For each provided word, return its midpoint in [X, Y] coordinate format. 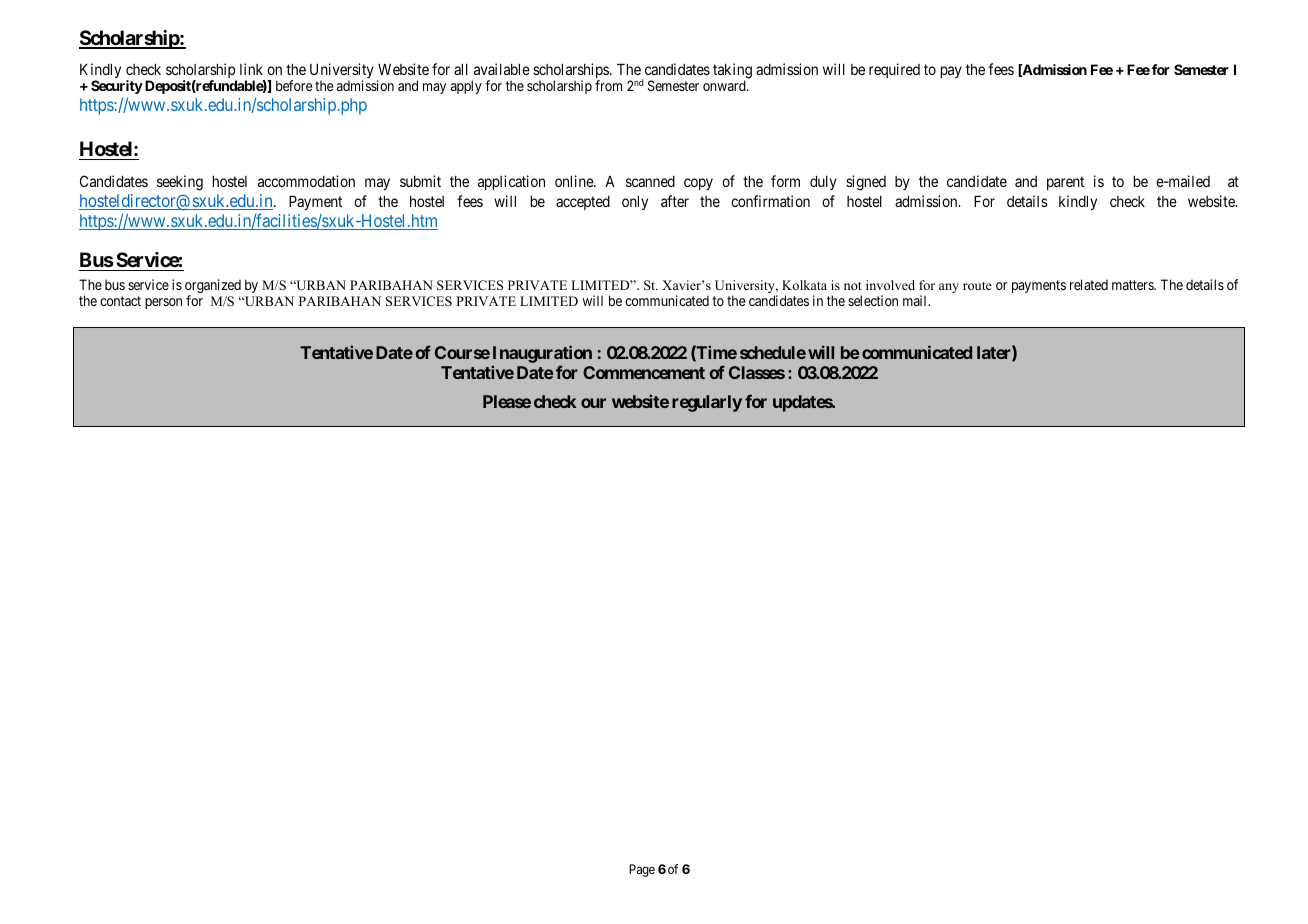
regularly [707, 403]
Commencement [644, 372]
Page [642, 870]
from [608, 85]
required [894, 70]
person [163, 303]
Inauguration [542, 354]
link [251, 69]
